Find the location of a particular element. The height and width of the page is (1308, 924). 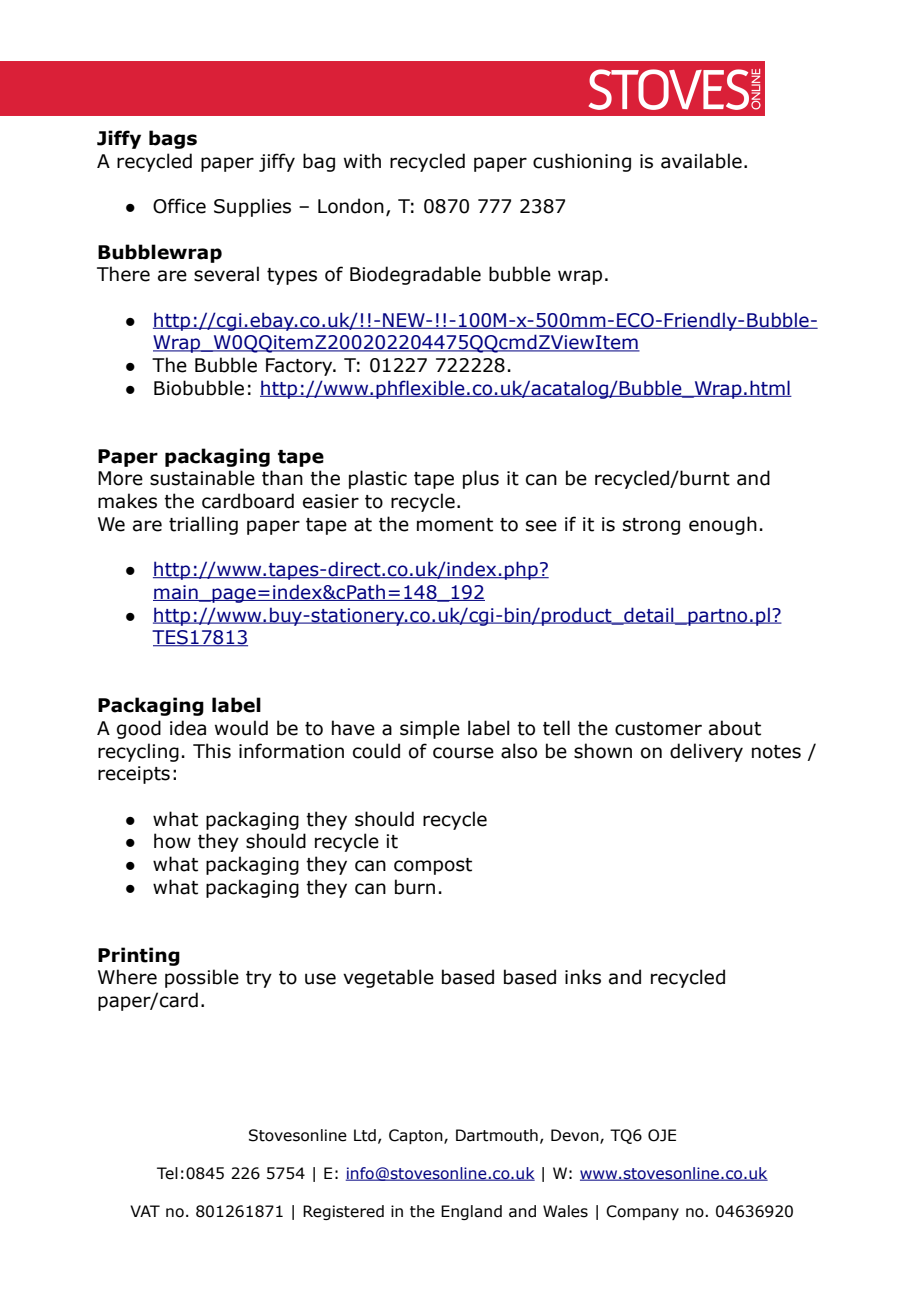

simple is located at coordinates (430, 729).
